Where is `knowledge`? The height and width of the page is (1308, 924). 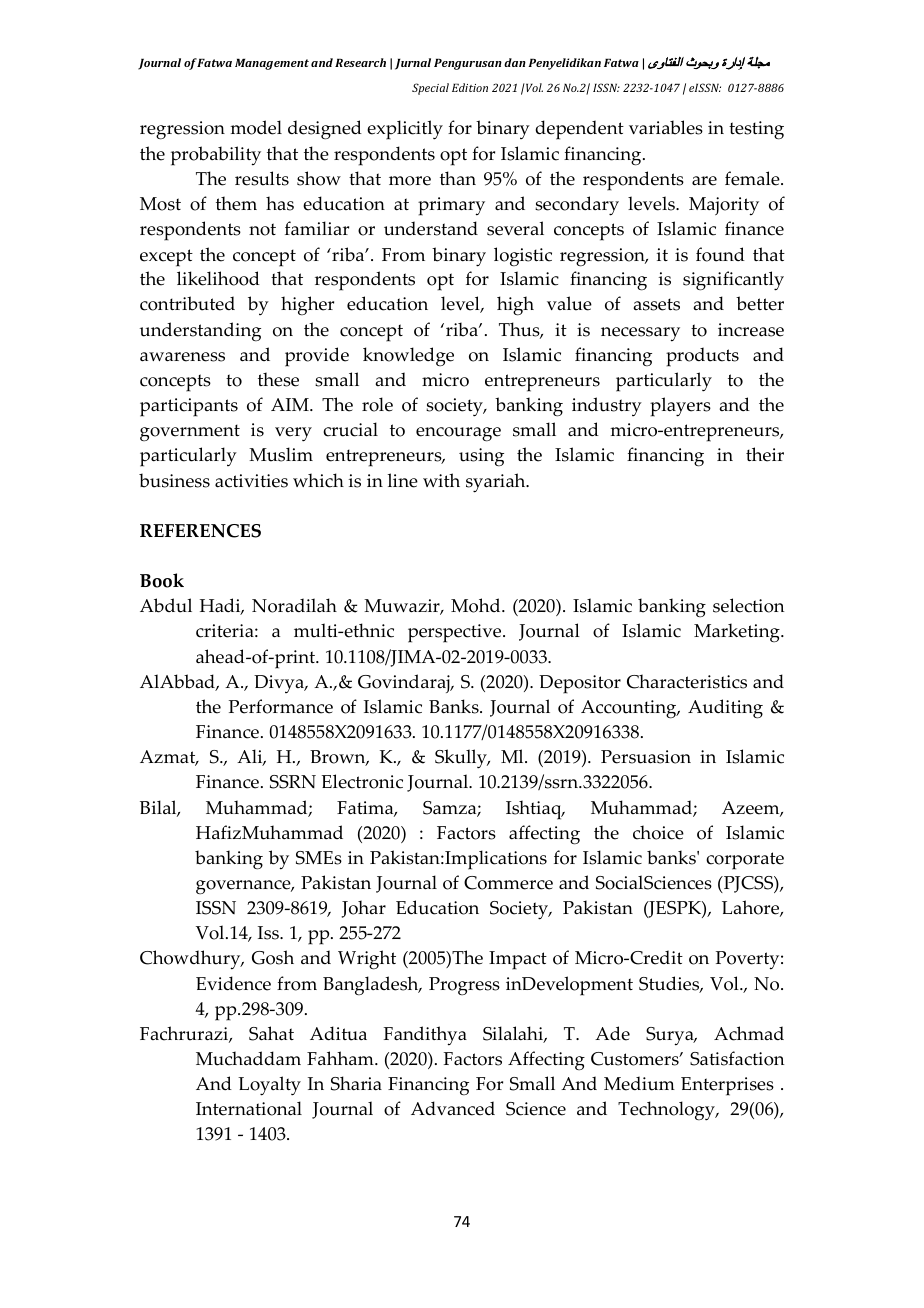
knowledge is located at coordinates (408, 356).
